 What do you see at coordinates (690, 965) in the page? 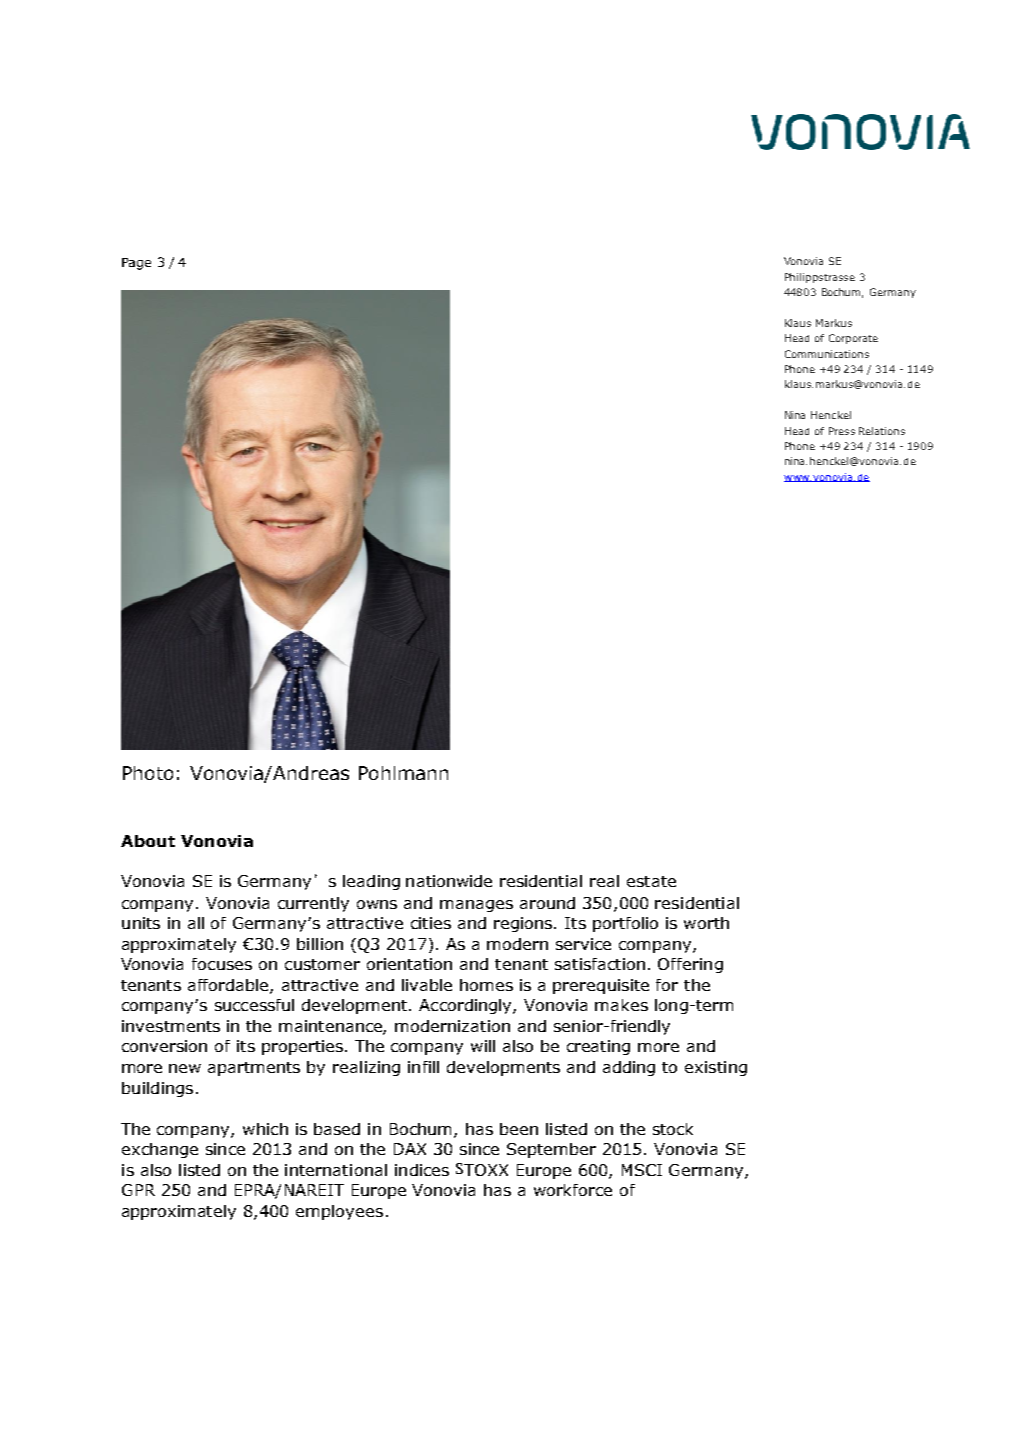
I see `Offering` at bounding box center [690, 965].
